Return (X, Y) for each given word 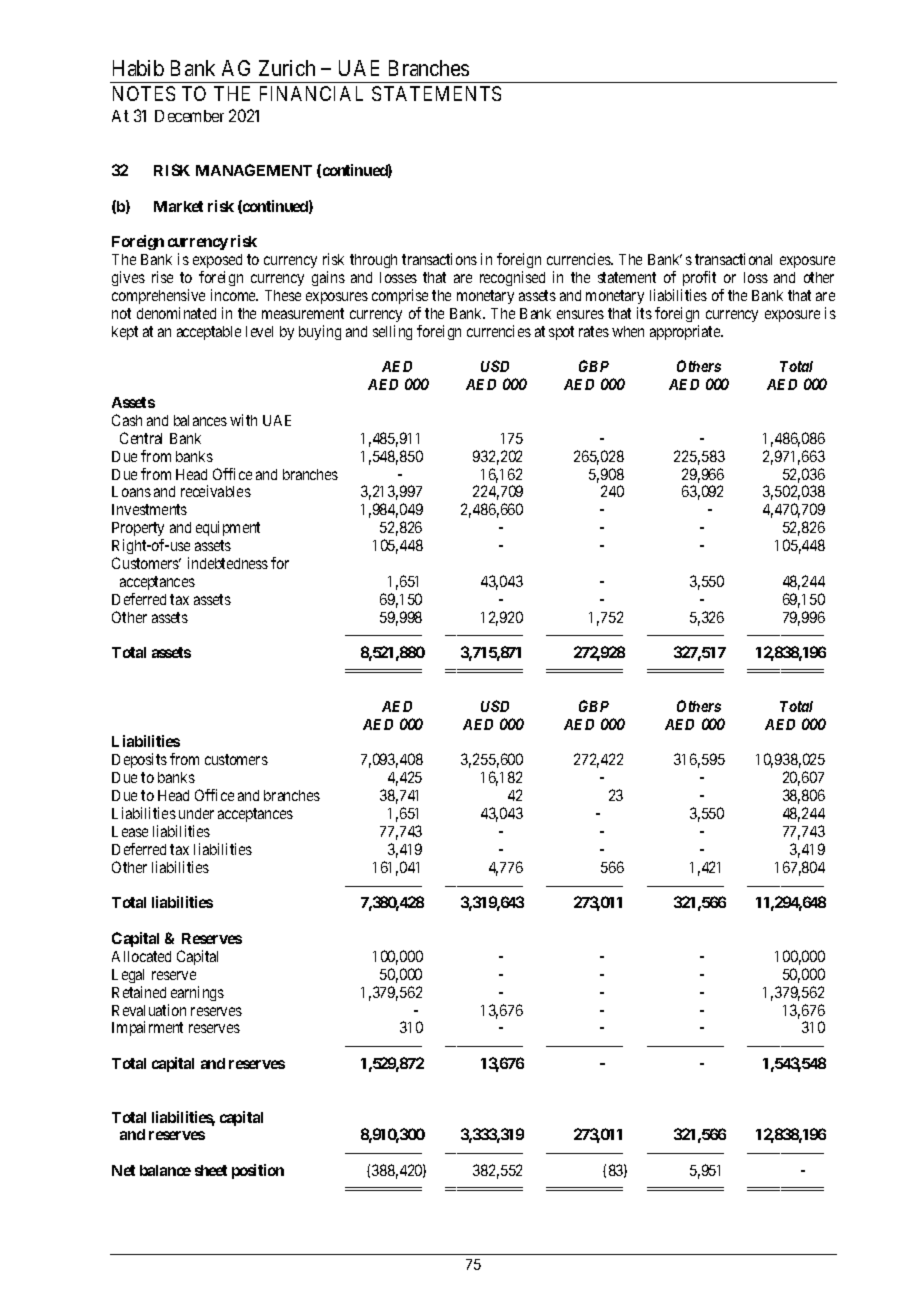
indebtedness (228, 563)
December (189, 116)
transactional (733, 259)
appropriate (686, 332)
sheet (211, 1170)
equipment (228, 528)
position (258, 1171)
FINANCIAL (311, 93)
